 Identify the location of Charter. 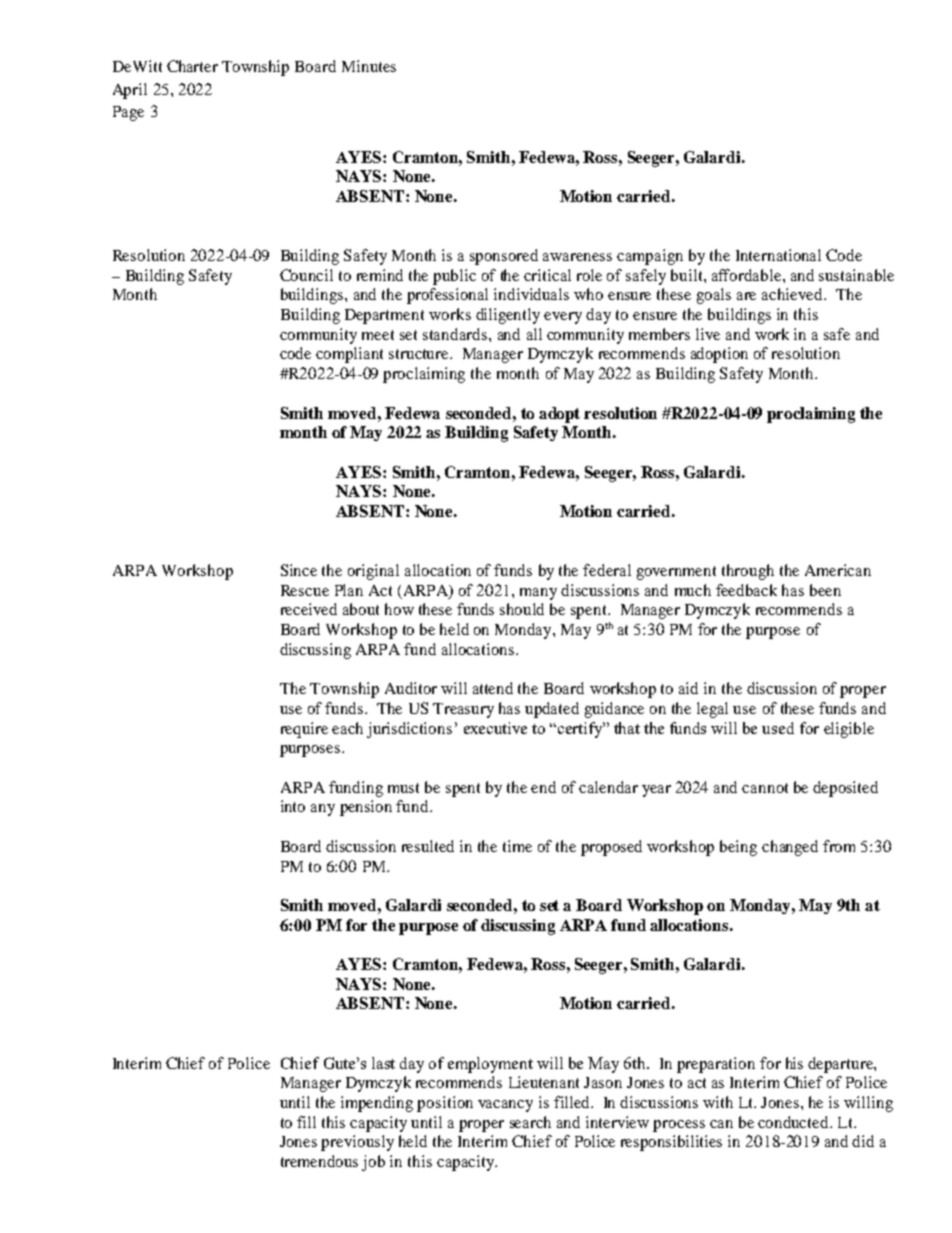
(192, 66).
